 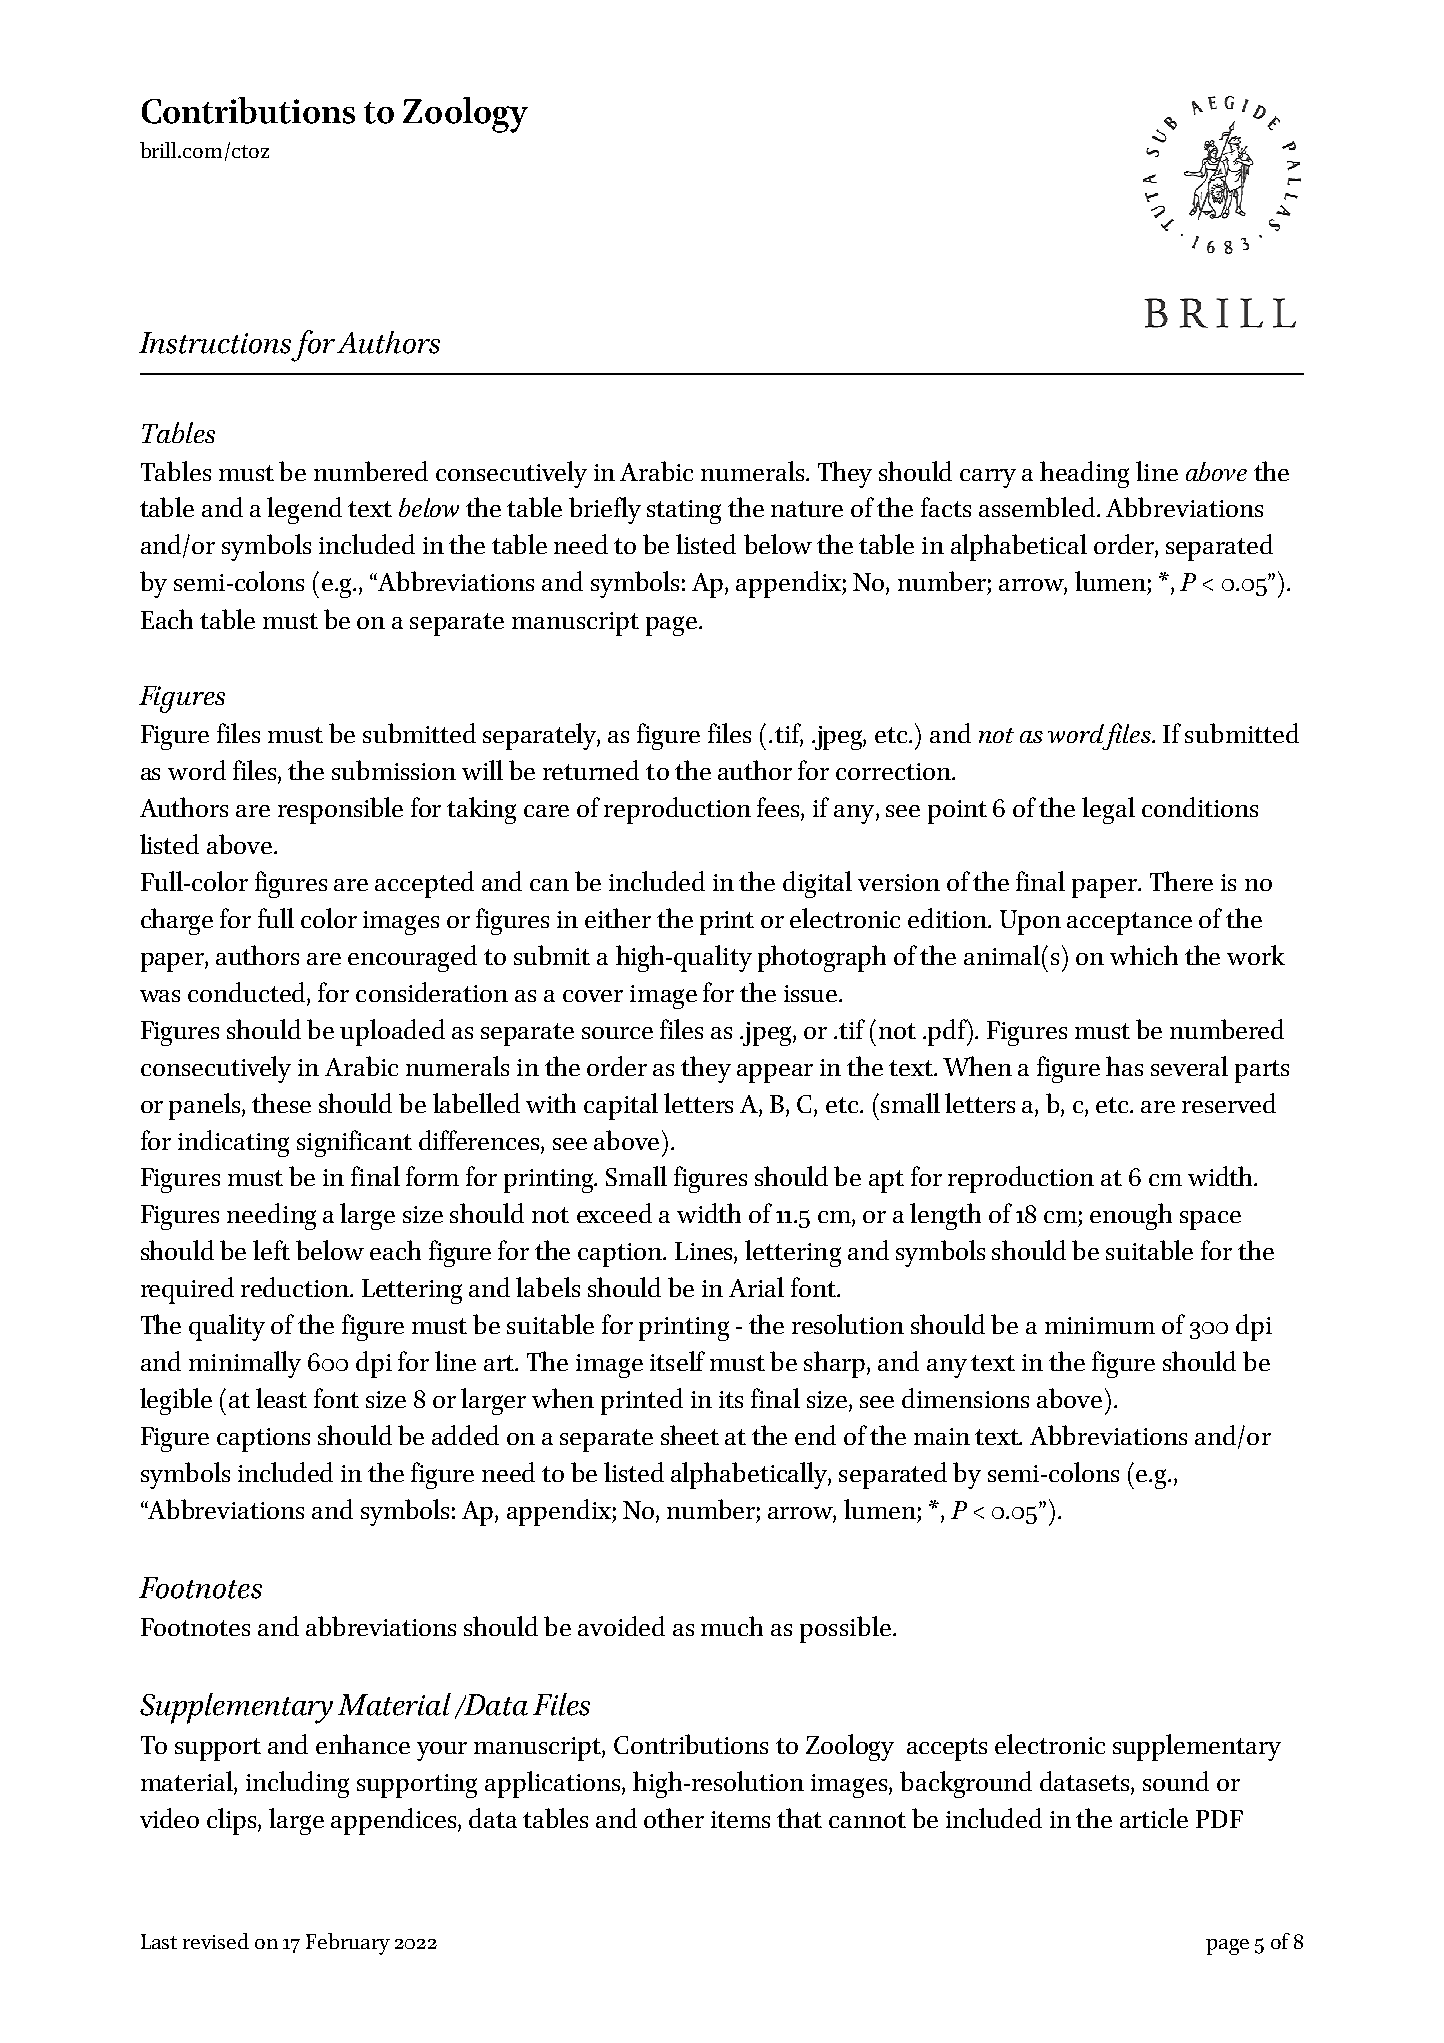 I want to click on heading, so click(x=1084, y=474).
